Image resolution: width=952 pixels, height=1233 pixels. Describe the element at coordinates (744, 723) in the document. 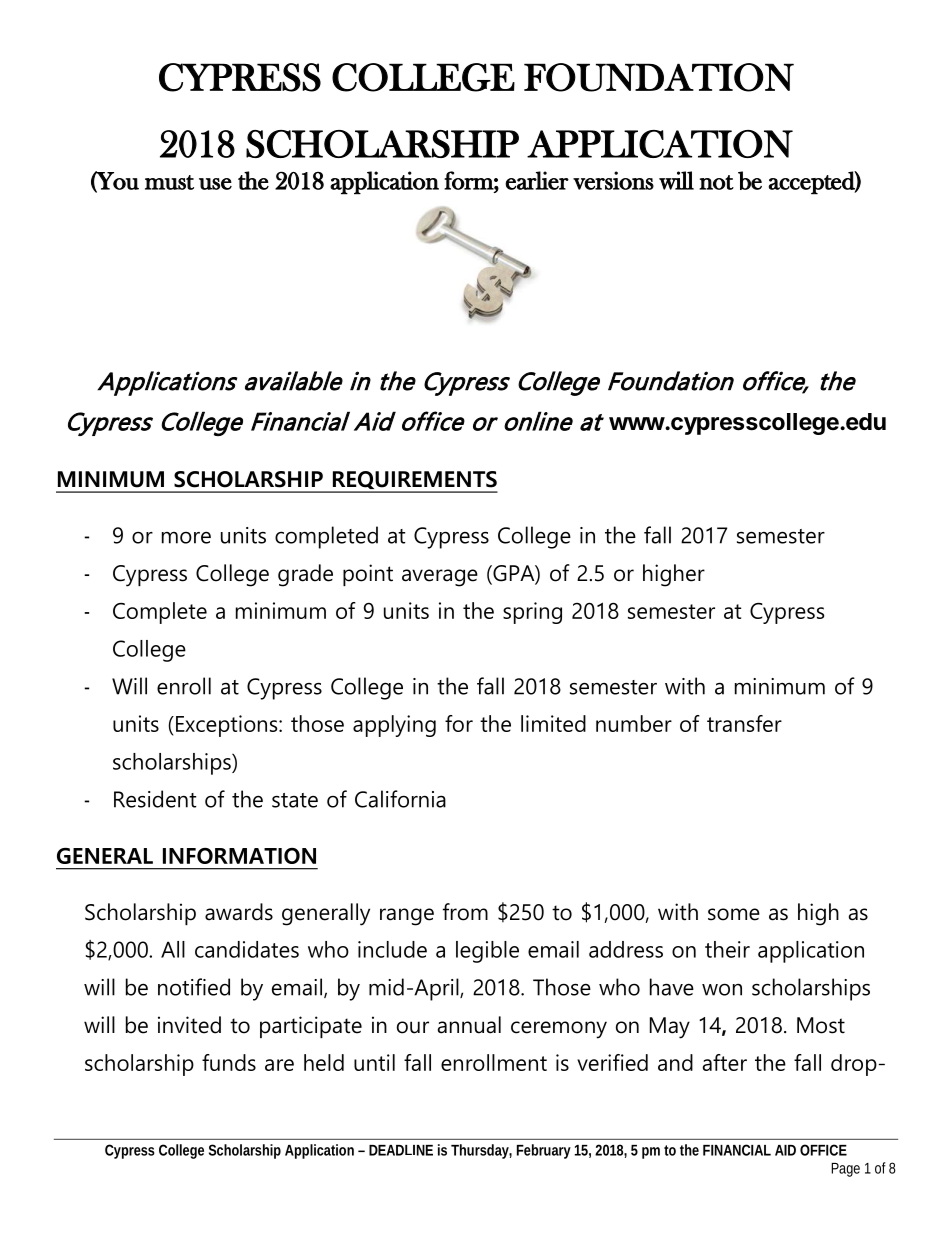

I see `transfer` at that location.
